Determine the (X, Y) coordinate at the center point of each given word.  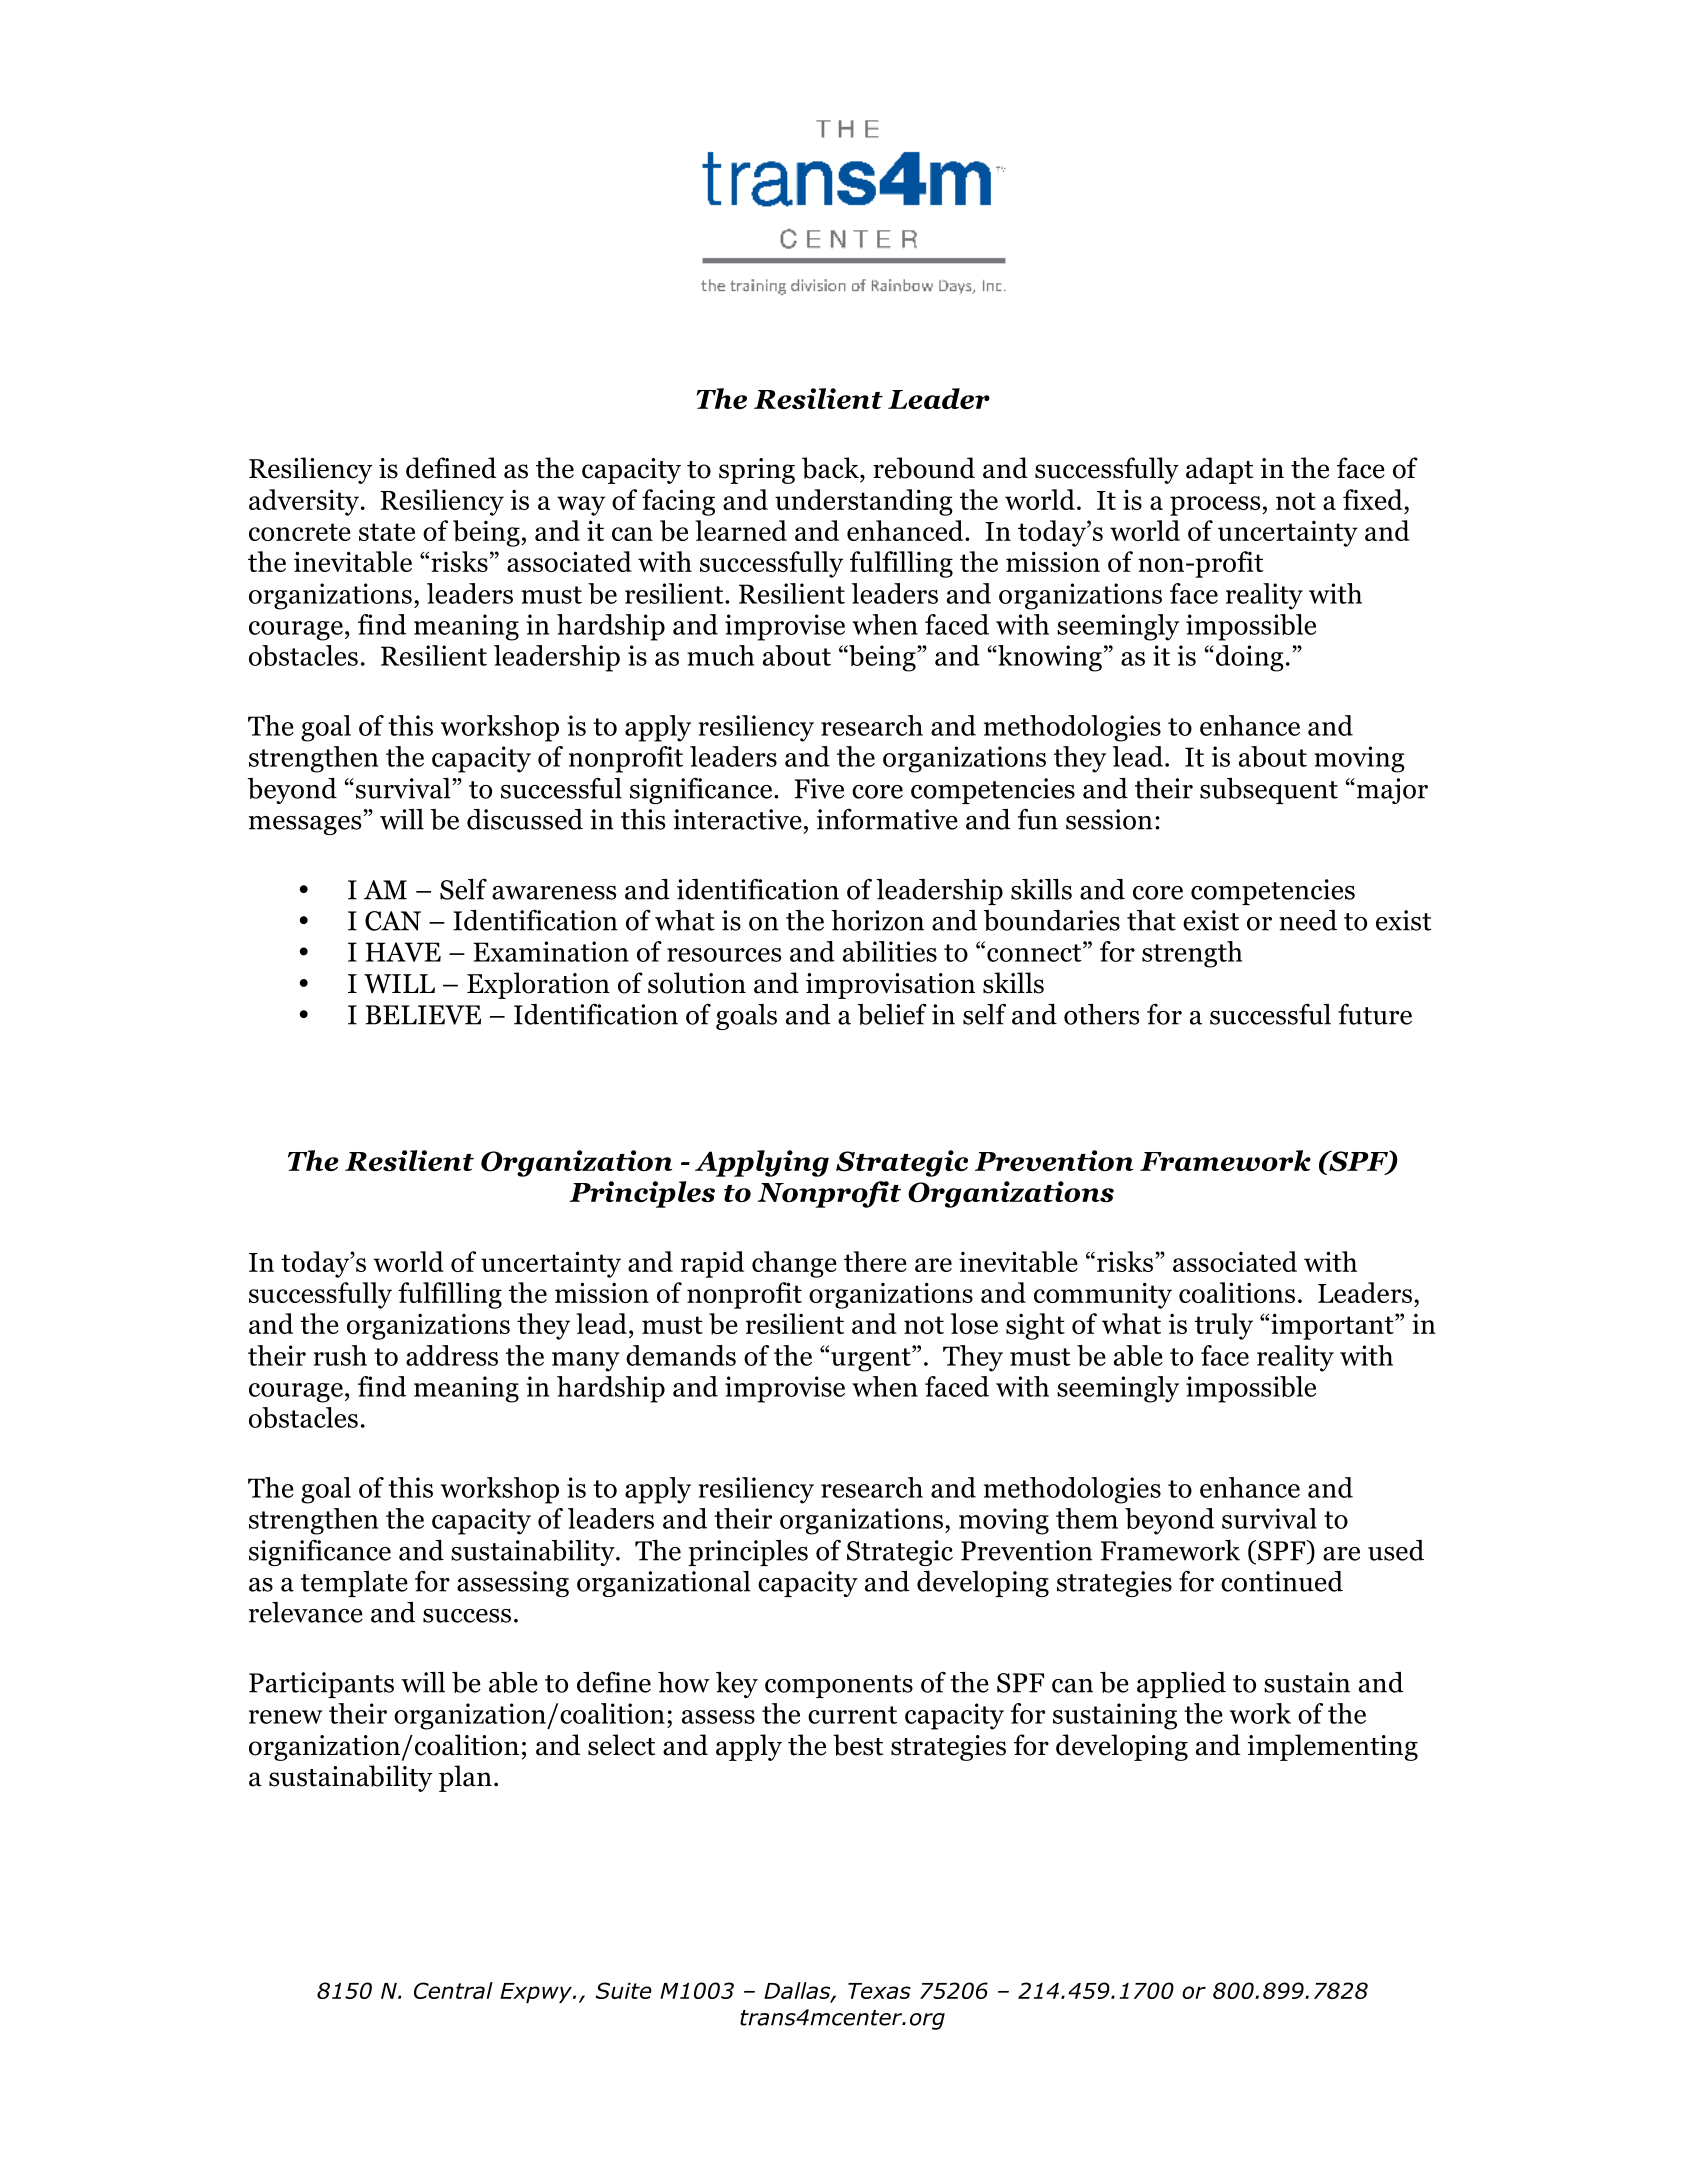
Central (453, 1990)
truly (1224, 1326)
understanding (864, 502)
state (387, 532)
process (1216, 506)
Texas (879, 1991)
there (875, 1261)
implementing (1333, 1747)
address (452, 1355)
